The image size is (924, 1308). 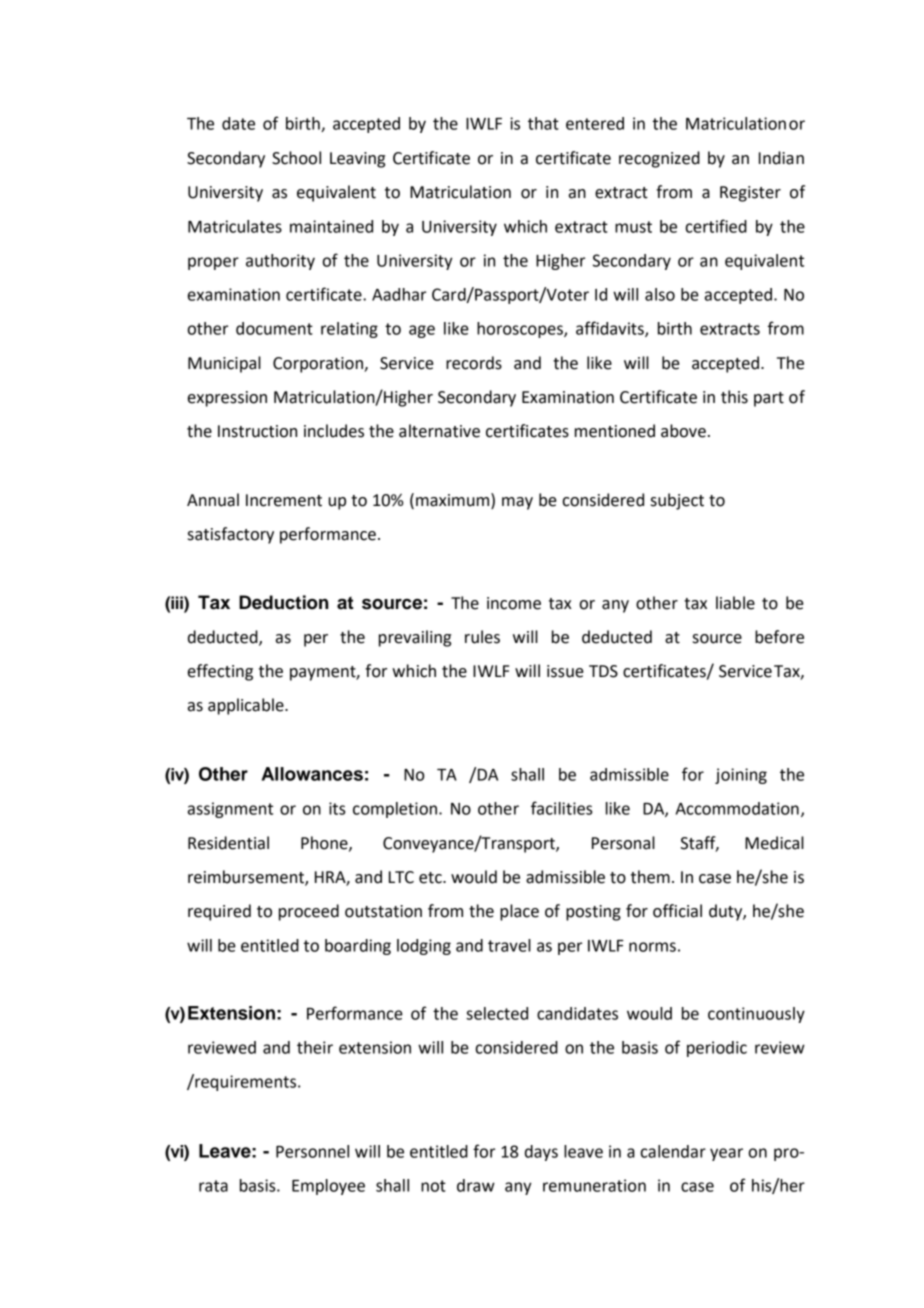 What do you see at coordinates (312, 1151) in the page?
I see `Personnel` at bounding box center [312, 1151].
